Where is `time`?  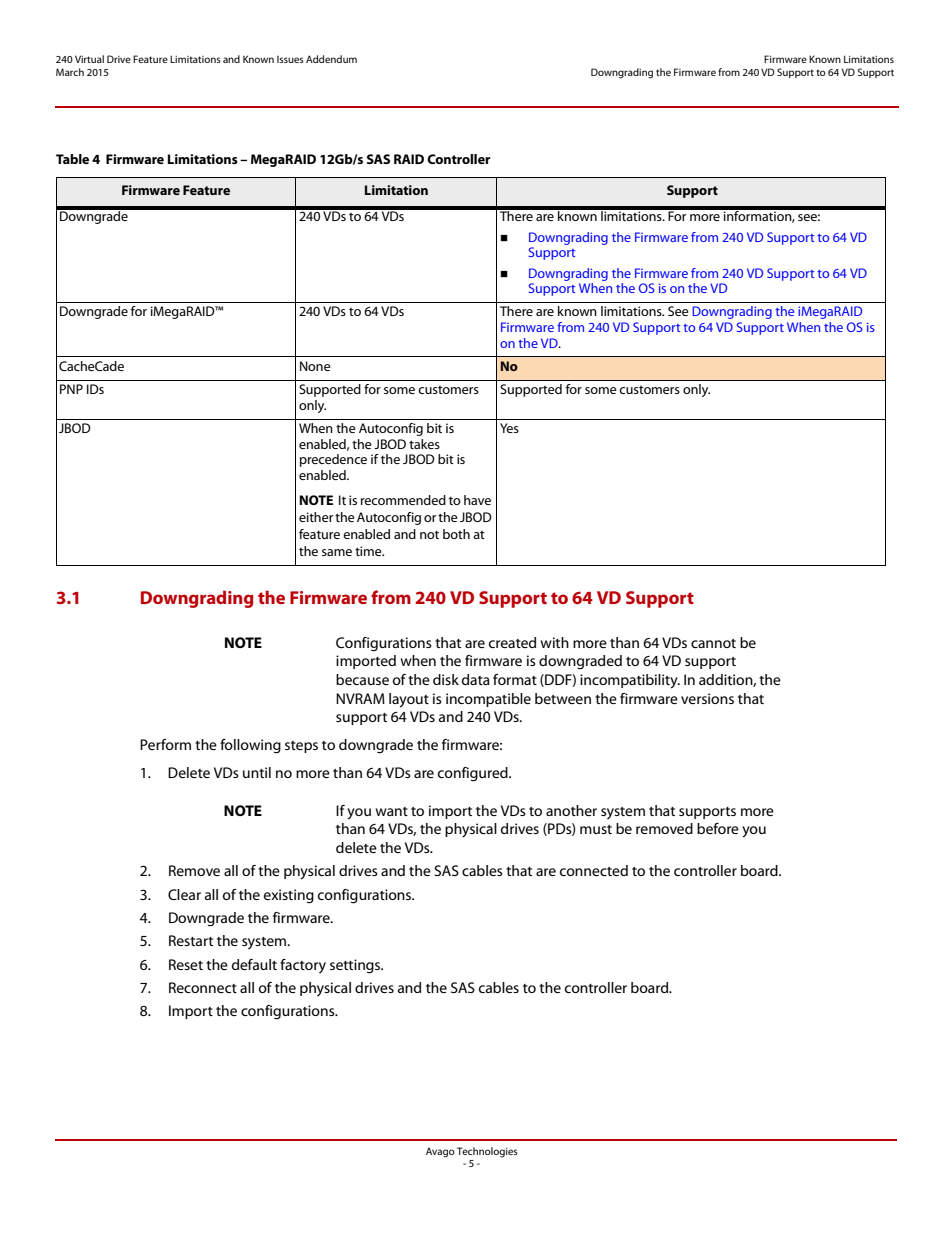
time is located at coordinates (369, 551).
